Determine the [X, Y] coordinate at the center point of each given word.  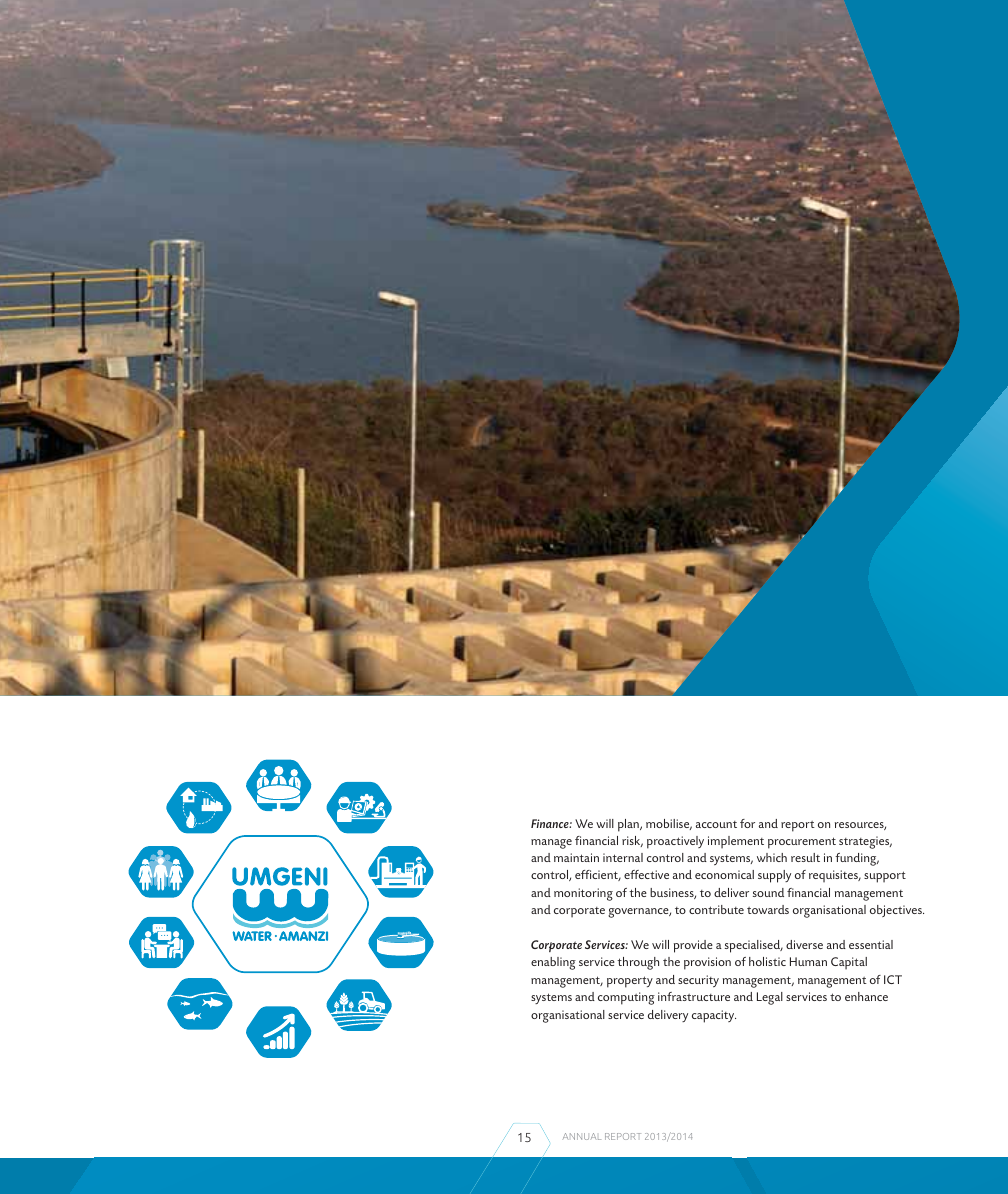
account [716, 824]
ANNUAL [582, 1136]
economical [724, 874]
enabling [553, 963]
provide [693, 946]
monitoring [583, 894]
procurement [802, 843]
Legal [770, 998]
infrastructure [694, 996]
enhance [866, 996]
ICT [893, 979]
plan [629, 825]
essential [871, 944]
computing [626, 998]
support [885, 877]
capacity [714, 1016]
